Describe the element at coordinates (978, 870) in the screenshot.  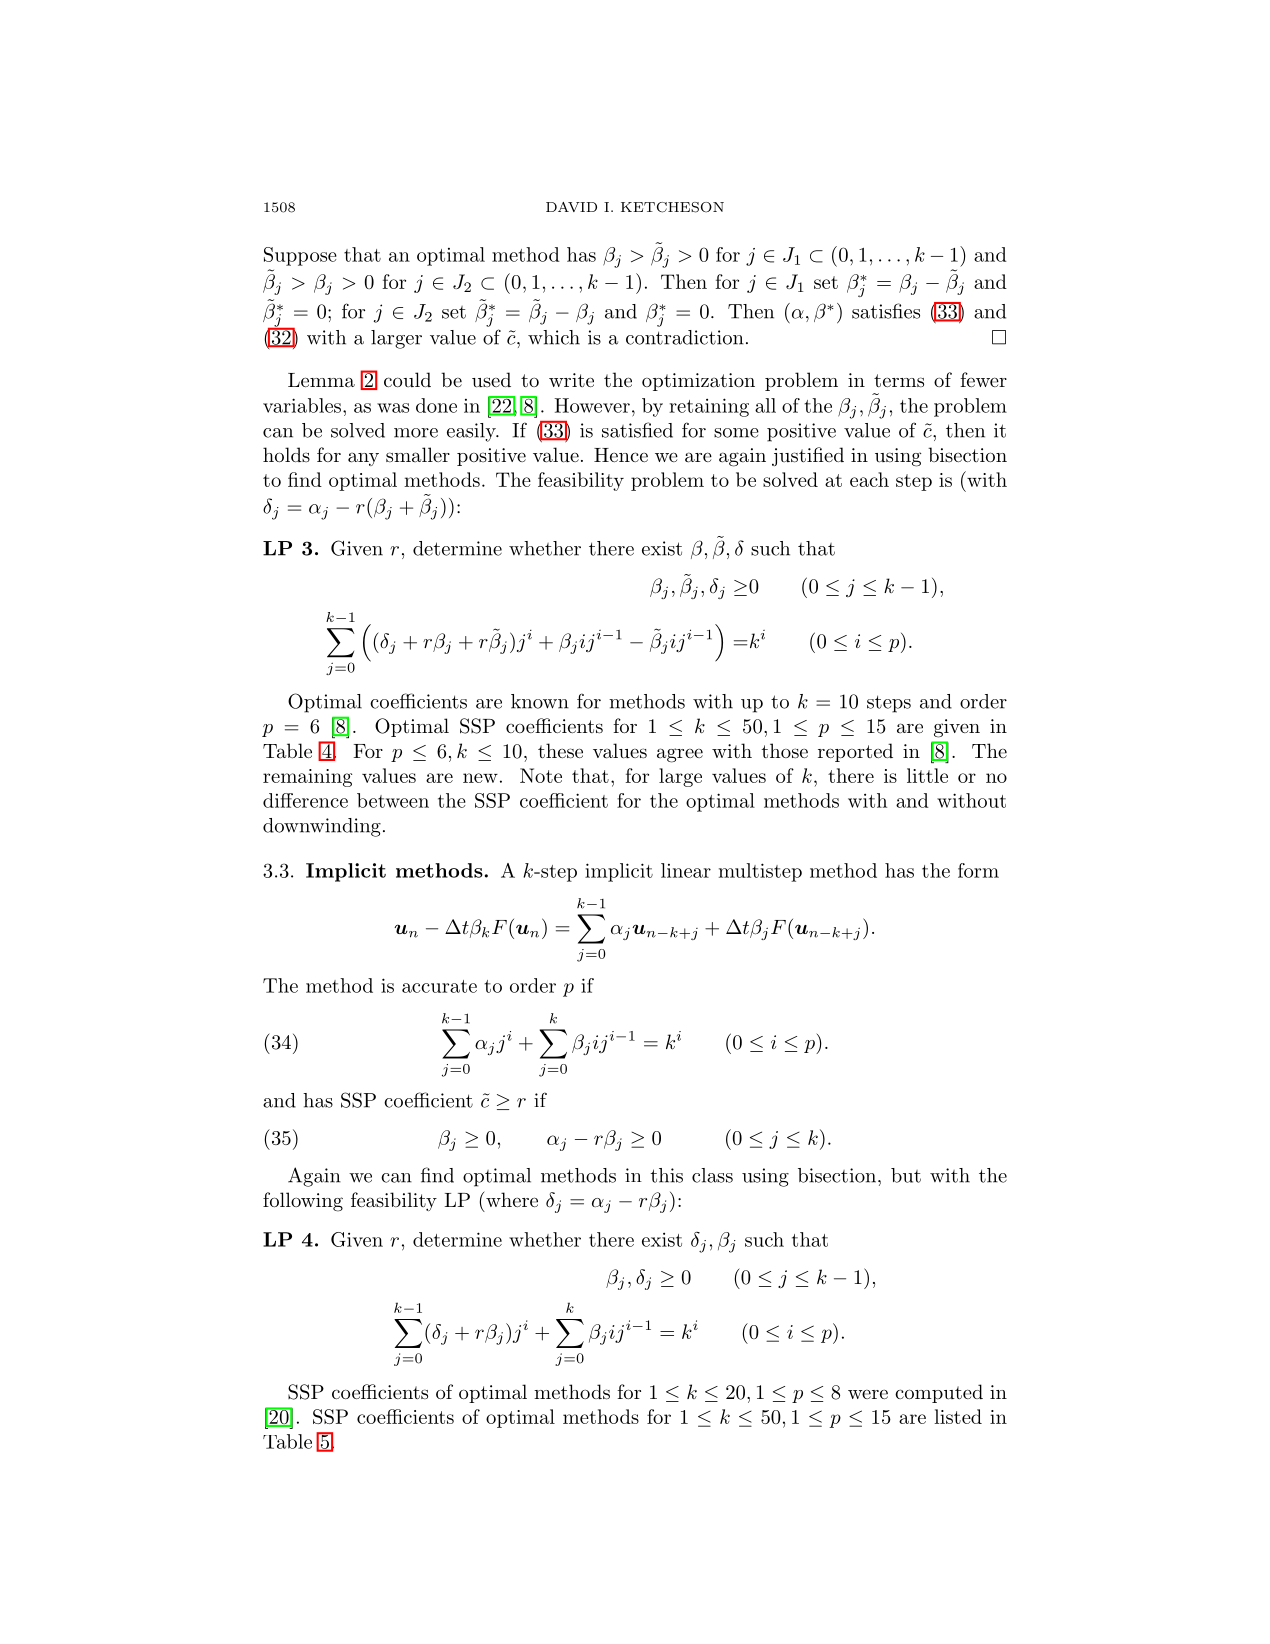
I see `form` at that location.
